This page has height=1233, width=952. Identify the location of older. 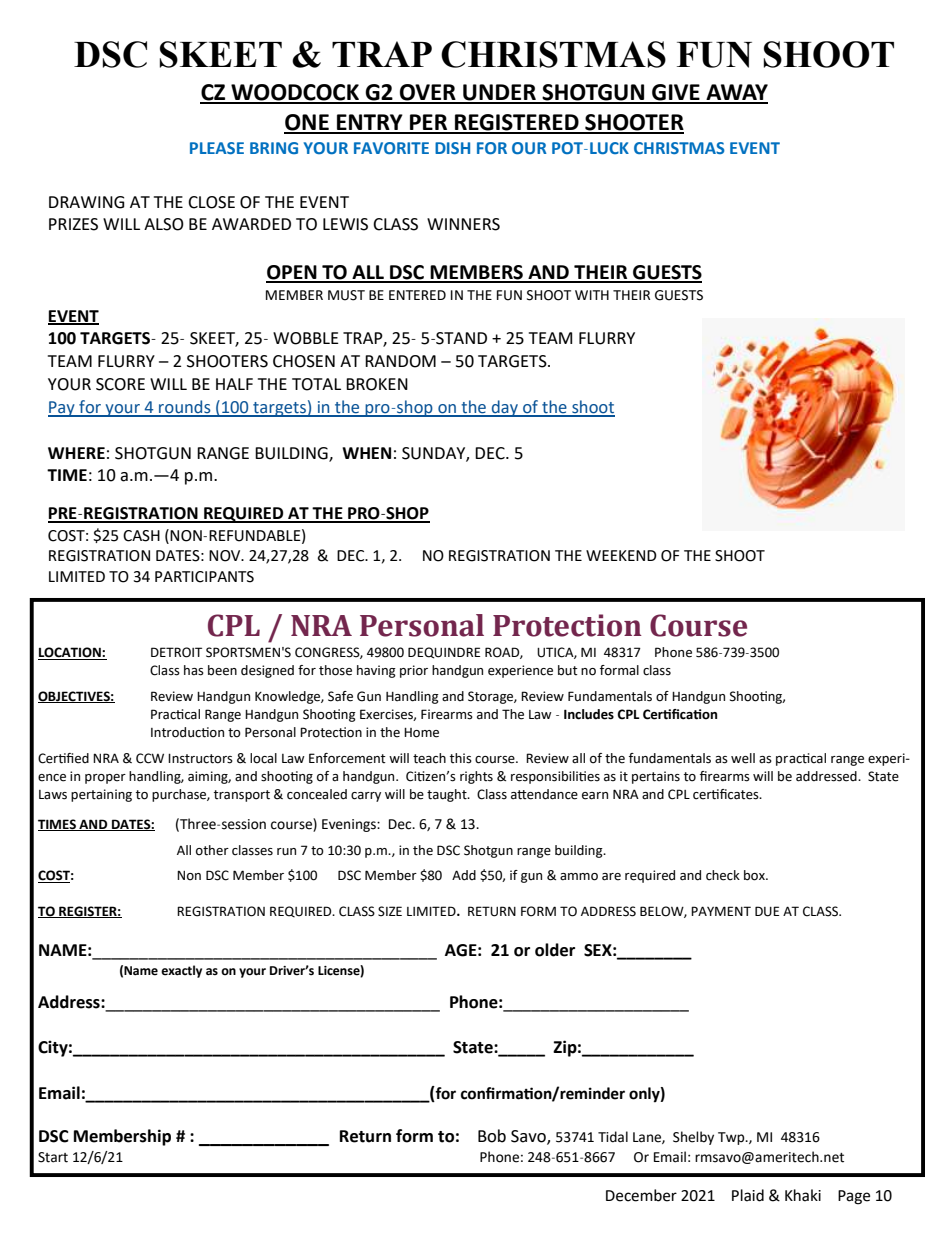
(555, 950).
